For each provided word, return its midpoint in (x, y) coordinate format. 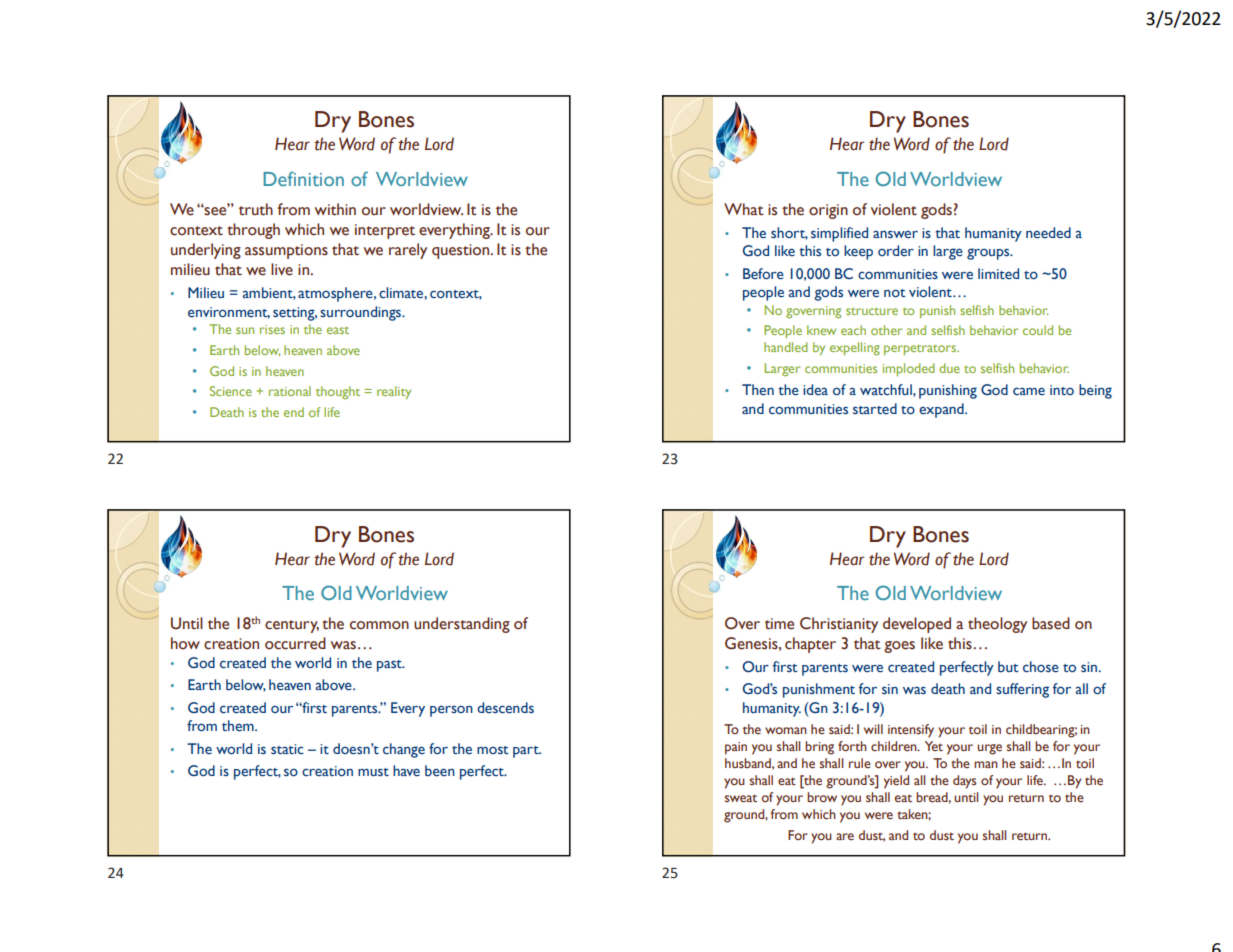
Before (763, 274)
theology (997, 625)
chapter (810, 645)
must (373, 772)
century (292, 626)
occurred (295, 643)
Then (758, 389)
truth (256, 209)
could (1038, 330)
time (779, 624)
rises (272, 329)
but (1008, 666)
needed (1048, 232)
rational (290, 391)
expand (942, 410)
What (744, 209)
